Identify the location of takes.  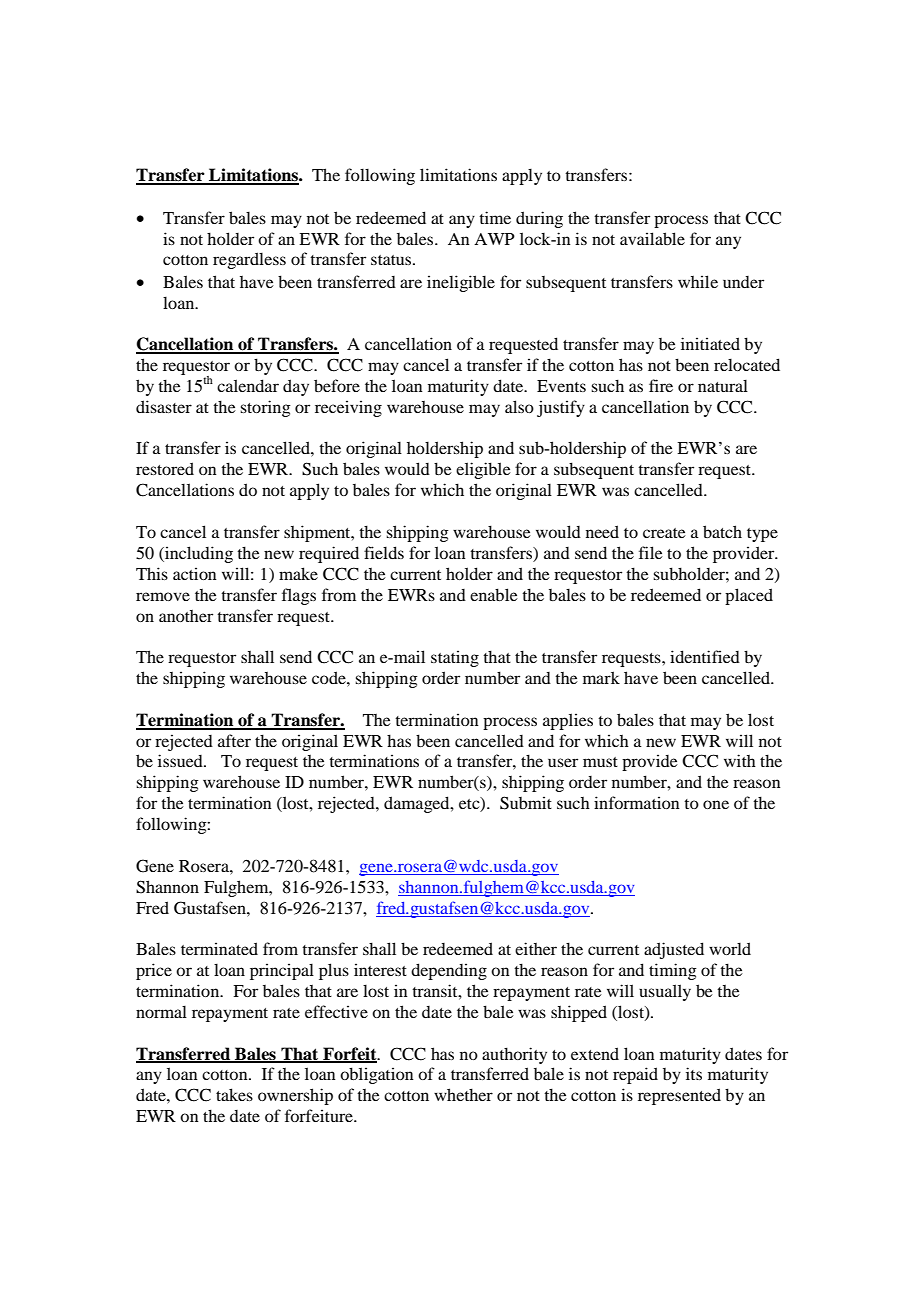
(234, 1094).
